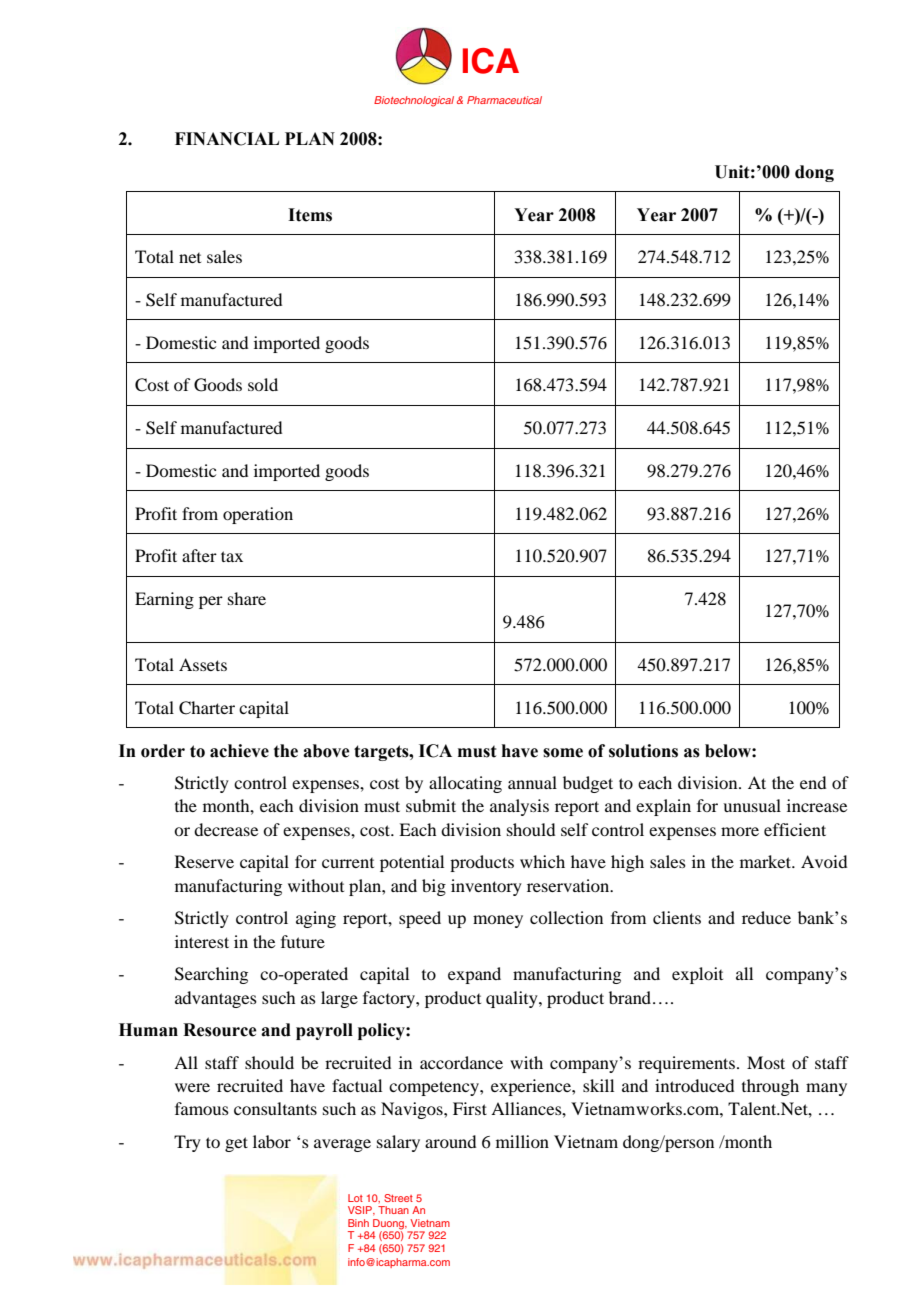  Describe the element at coordinates (740, 831) in the document. I see `more` at that location.
